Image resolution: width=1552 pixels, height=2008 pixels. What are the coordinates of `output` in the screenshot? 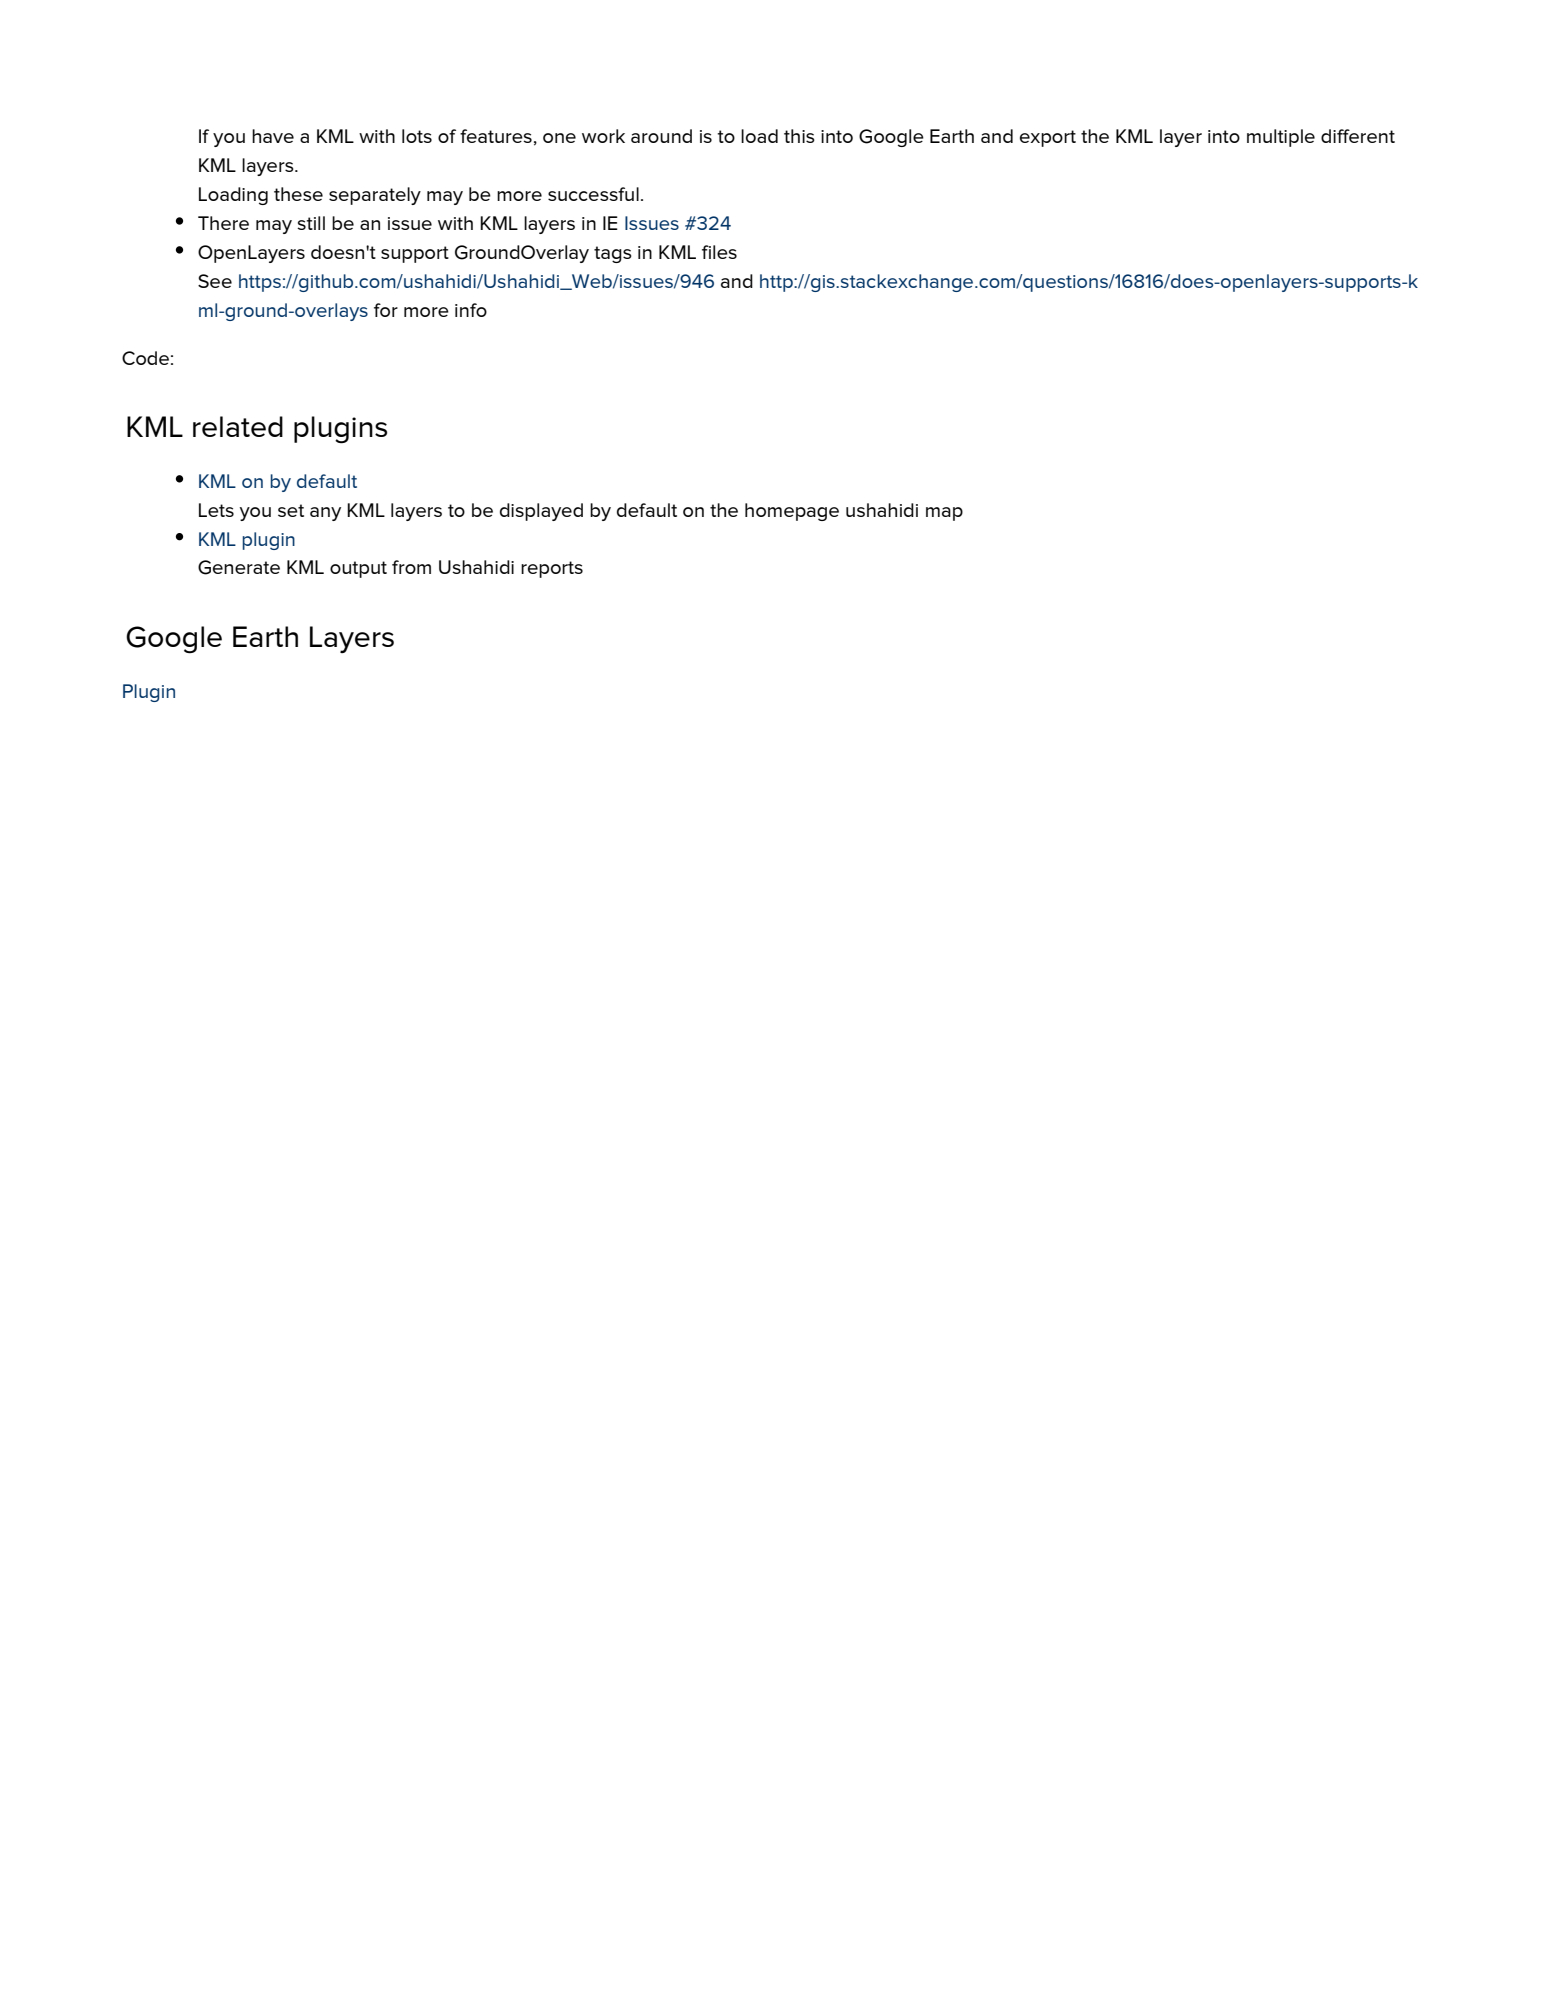 It's located at (358, 569).
